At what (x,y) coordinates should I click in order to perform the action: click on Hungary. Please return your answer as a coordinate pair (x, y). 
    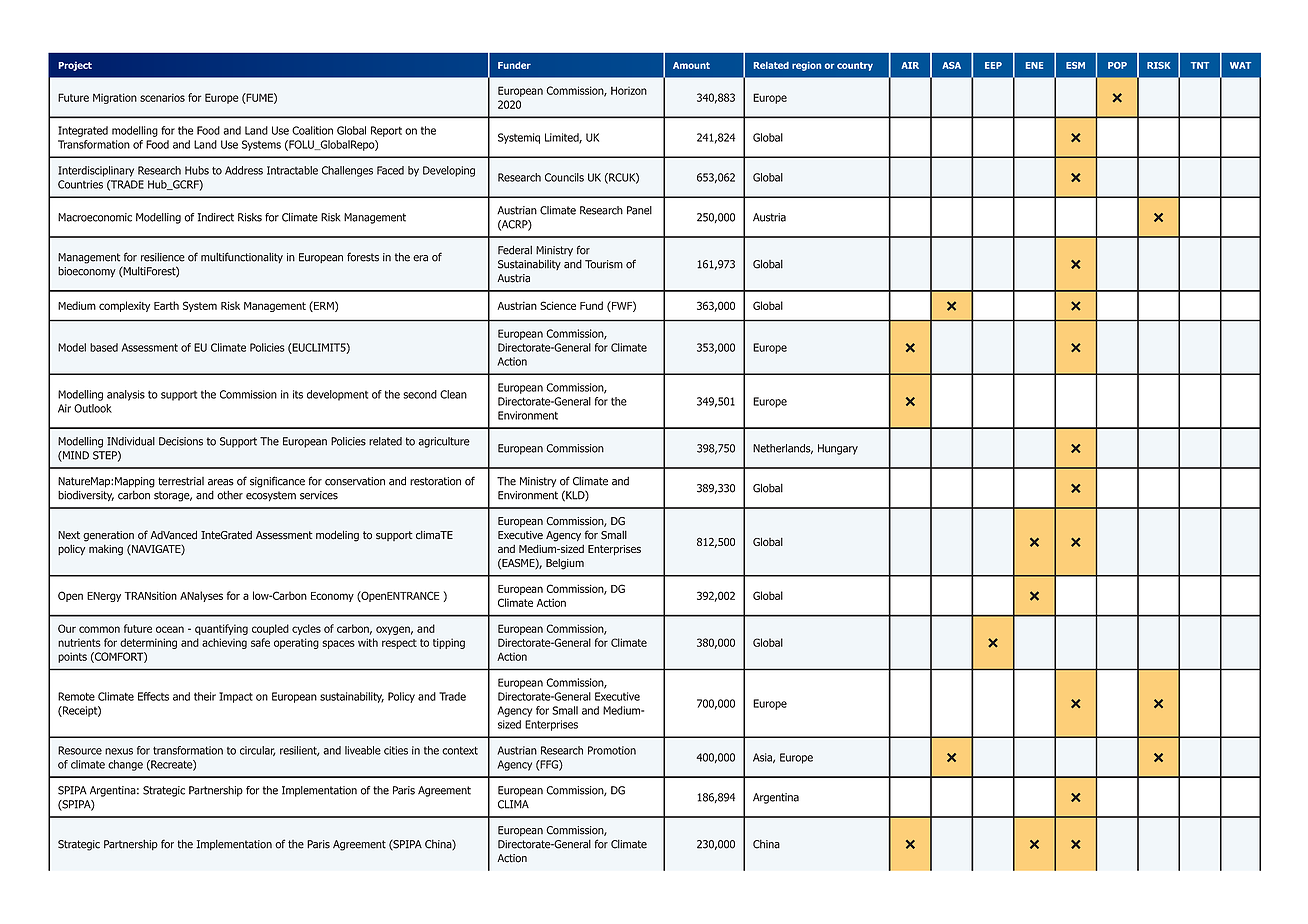
    Looking at the image, I should click on (838, 449).
